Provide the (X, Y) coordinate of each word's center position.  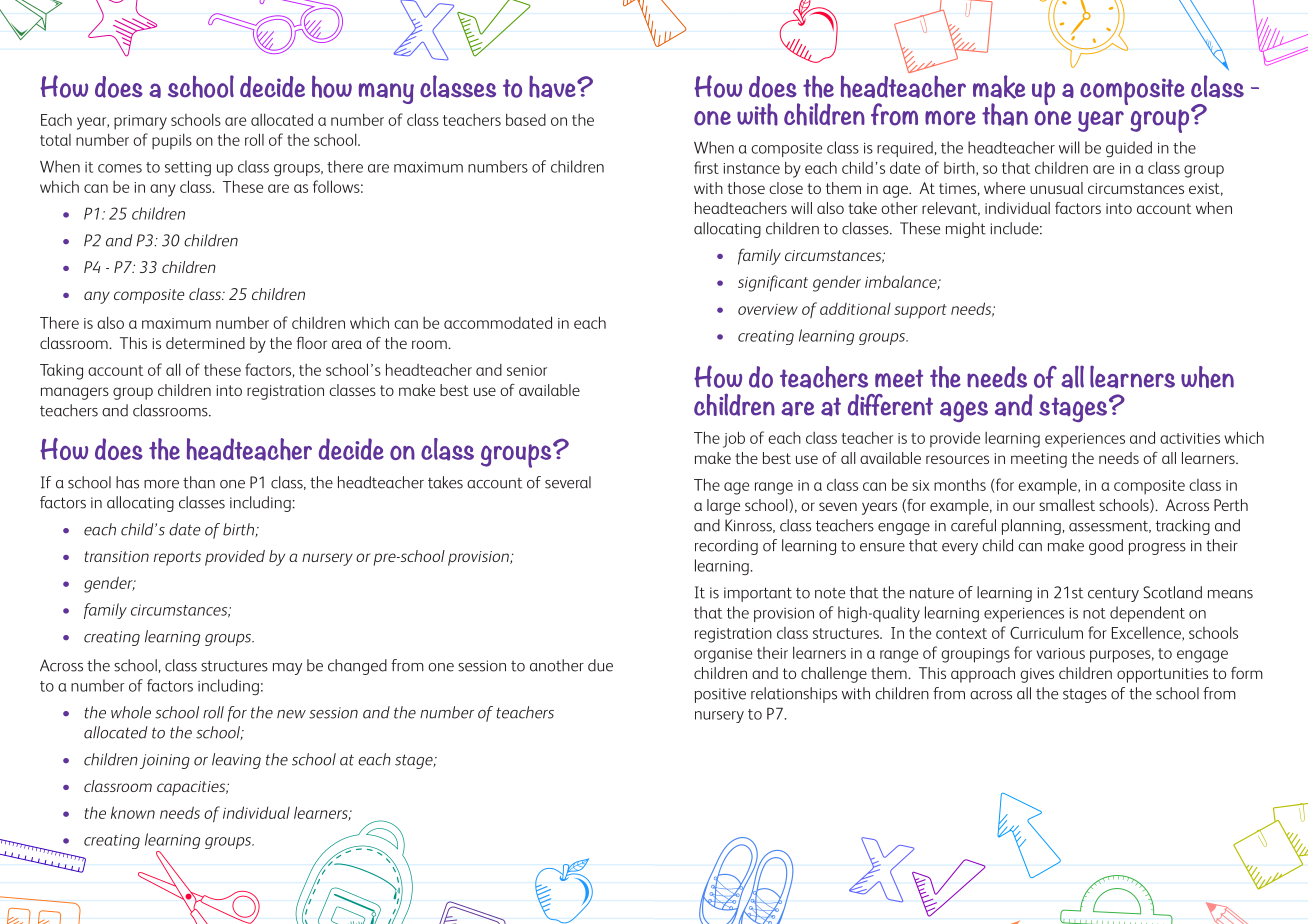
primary (140, 122)
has (127, 482)
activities (1190, 438)
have (553, 86)
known (133, 812)
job (734, 439)
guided (1129, 149)
